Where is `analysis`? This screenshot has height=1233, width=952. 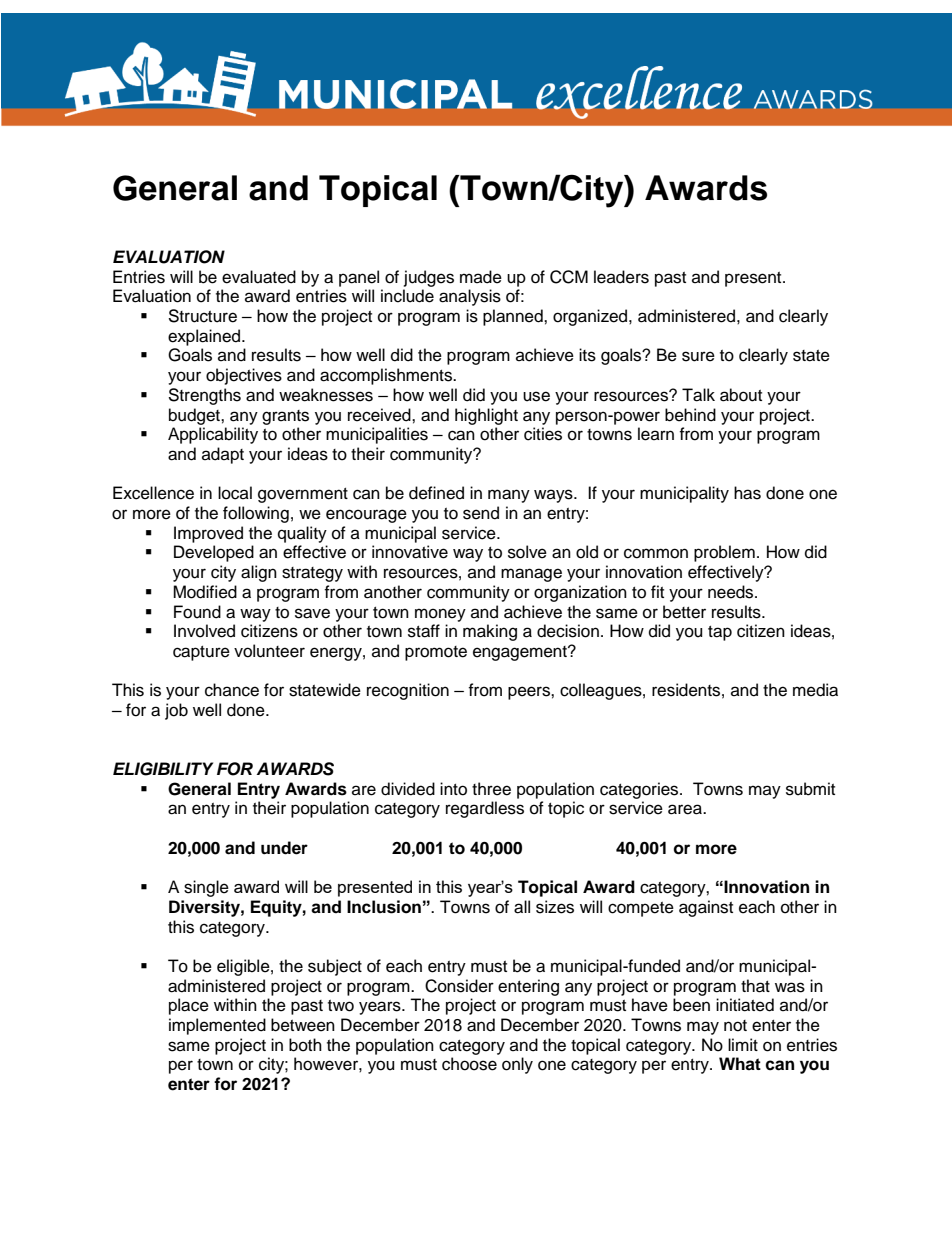
analysis is located at coordinates (470, 297).
